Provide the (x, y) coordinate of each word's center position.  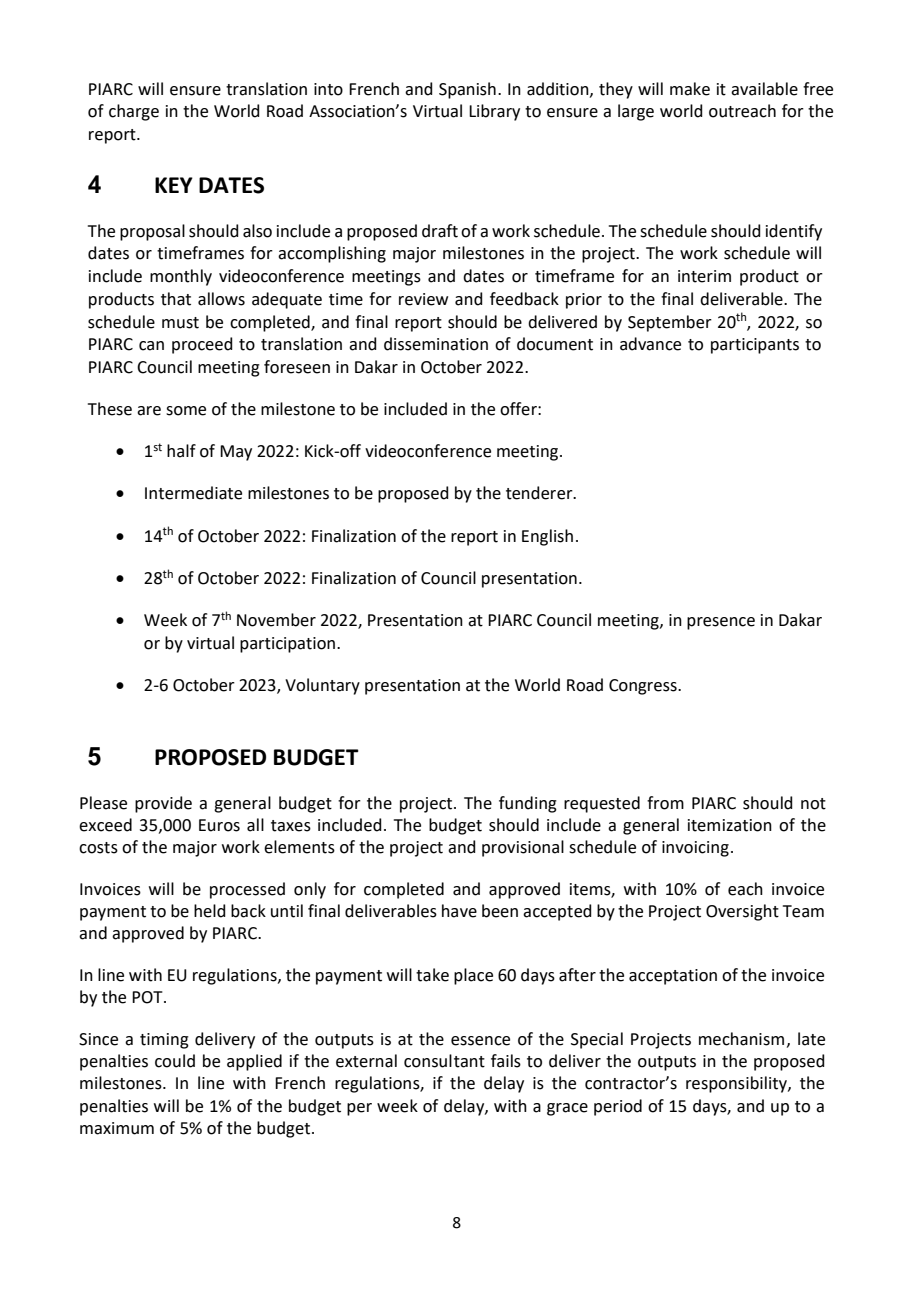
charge (134, 112)
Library (494, 112)
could (175, 1061)
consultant (444, 1061)
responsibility (737, 1084)
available (764, 89)
